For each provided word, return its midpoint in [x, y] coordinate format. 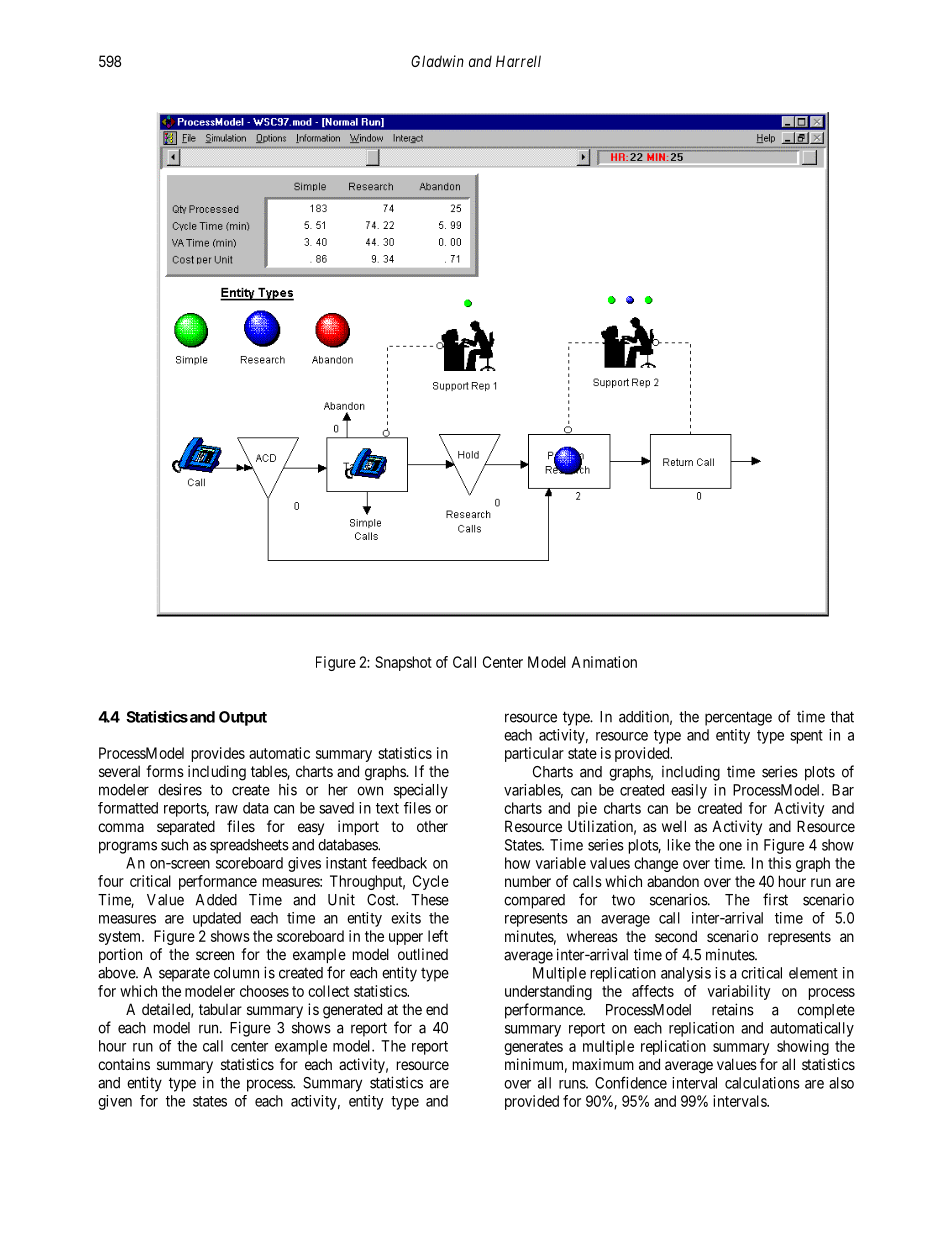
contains [124, 1064]
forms [165, 771]
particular [534, 754]
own [370, 791]
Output [243, 718]
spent [806, 737]
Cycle [431, 882]
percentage [738, 718]
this [779, 863]
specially [421, 791]
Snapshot [403, 663]
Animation [604, 662]
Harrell [518, 61]
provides [218, 754]
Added [216, 900]
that [842, 717]
